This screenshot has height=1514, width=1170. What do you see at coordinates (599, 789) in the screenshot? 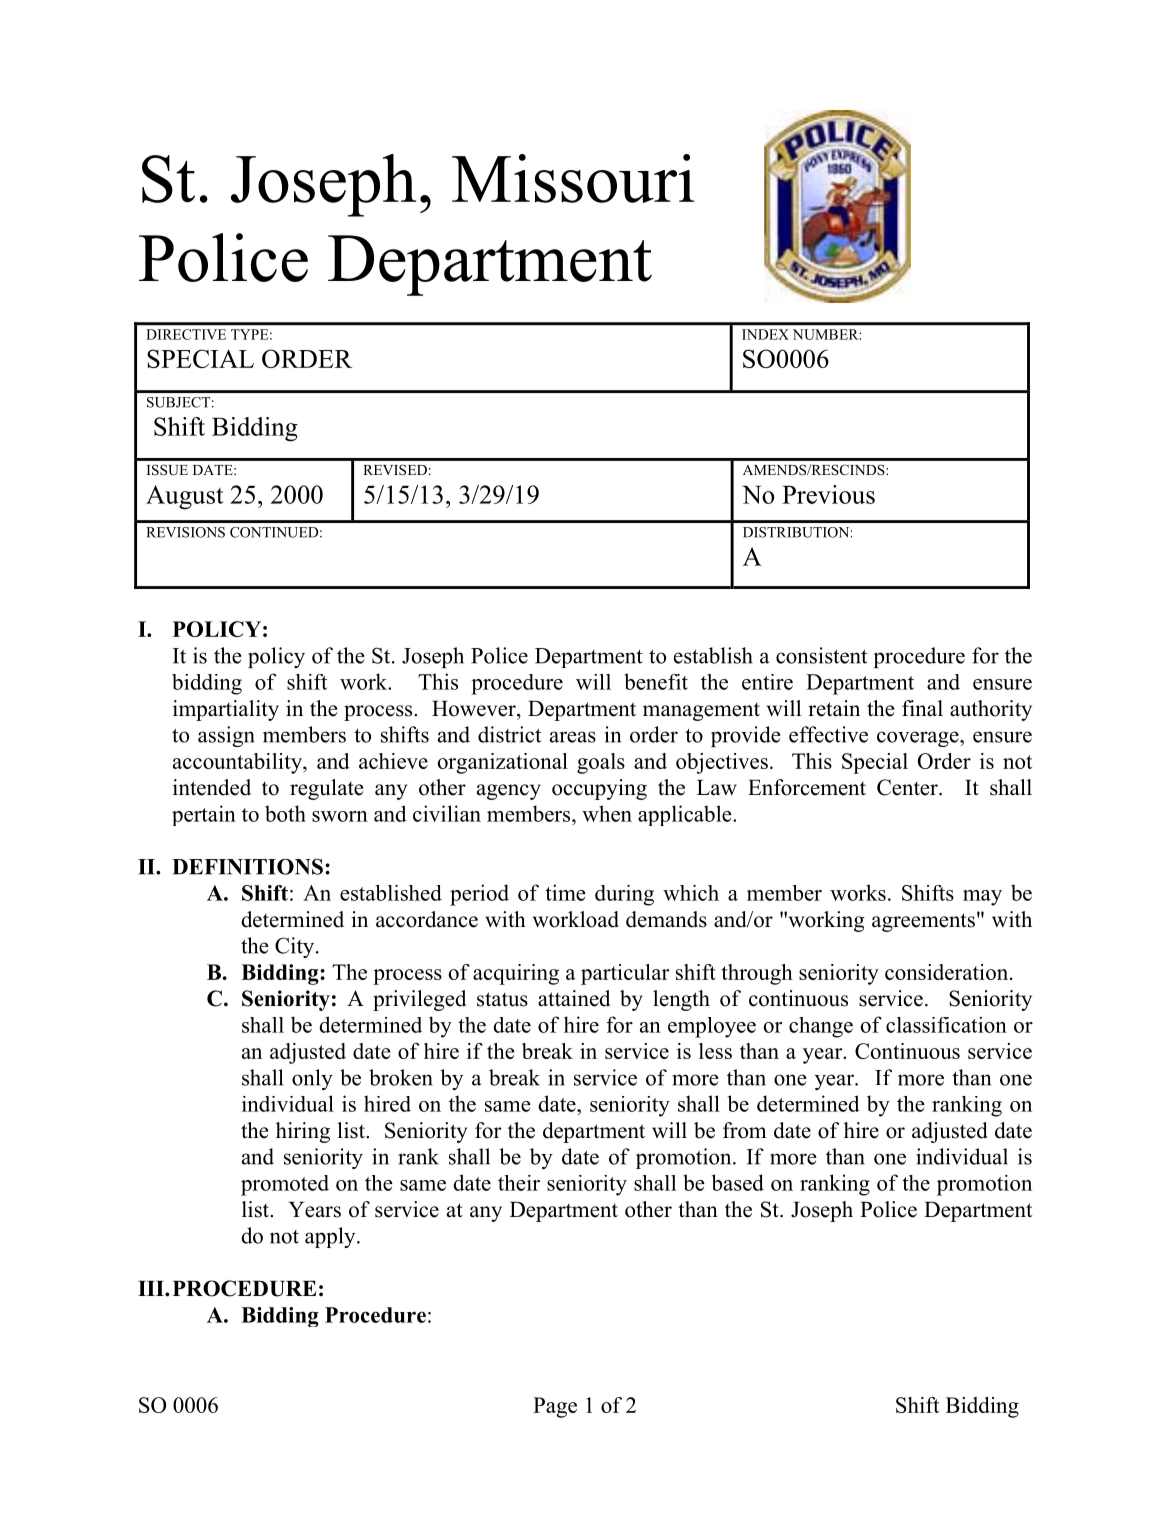
I see `occupying` at bounding box center [599, 789].
